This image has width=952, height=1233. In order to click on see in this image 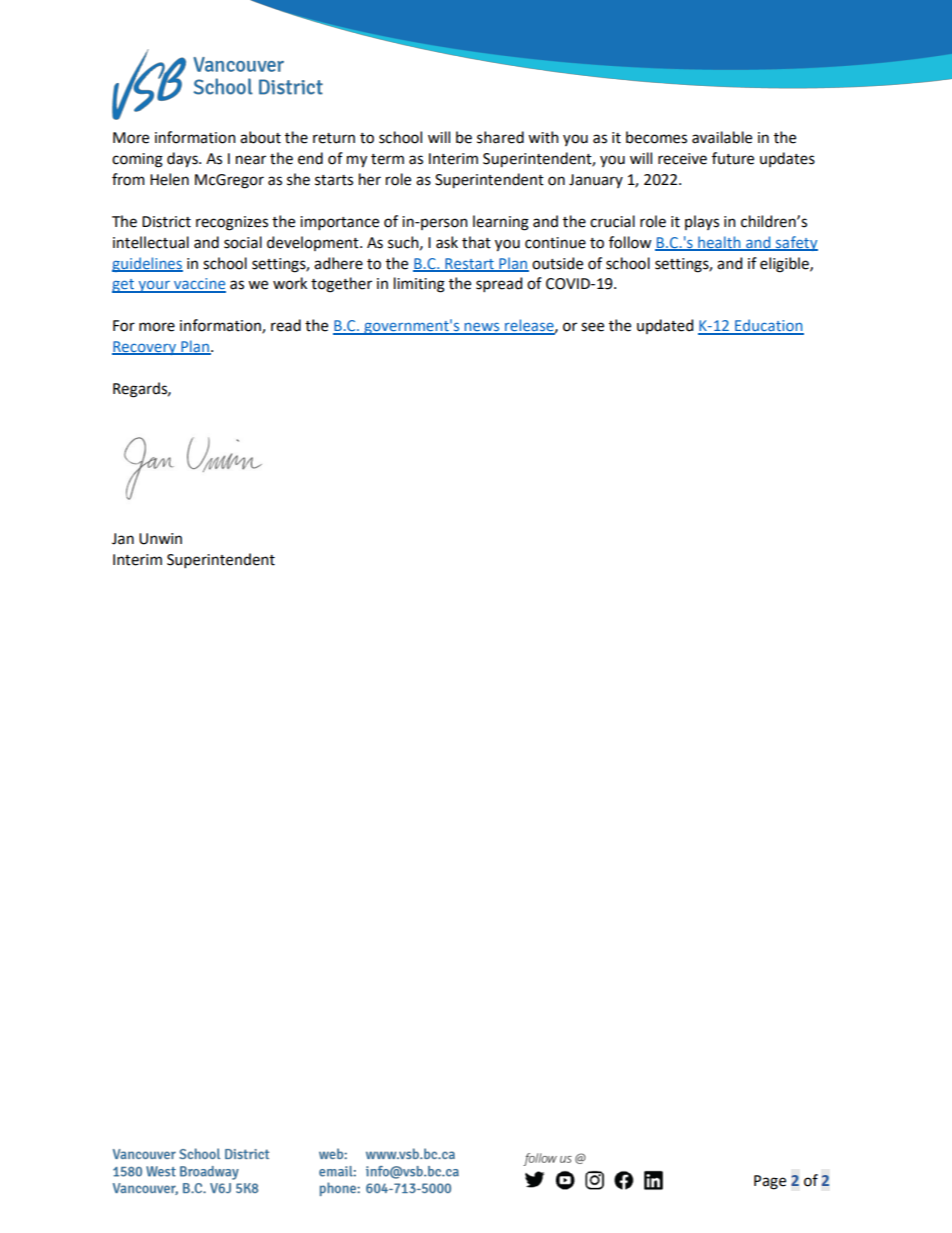, I will do `click(592, 327)`.
